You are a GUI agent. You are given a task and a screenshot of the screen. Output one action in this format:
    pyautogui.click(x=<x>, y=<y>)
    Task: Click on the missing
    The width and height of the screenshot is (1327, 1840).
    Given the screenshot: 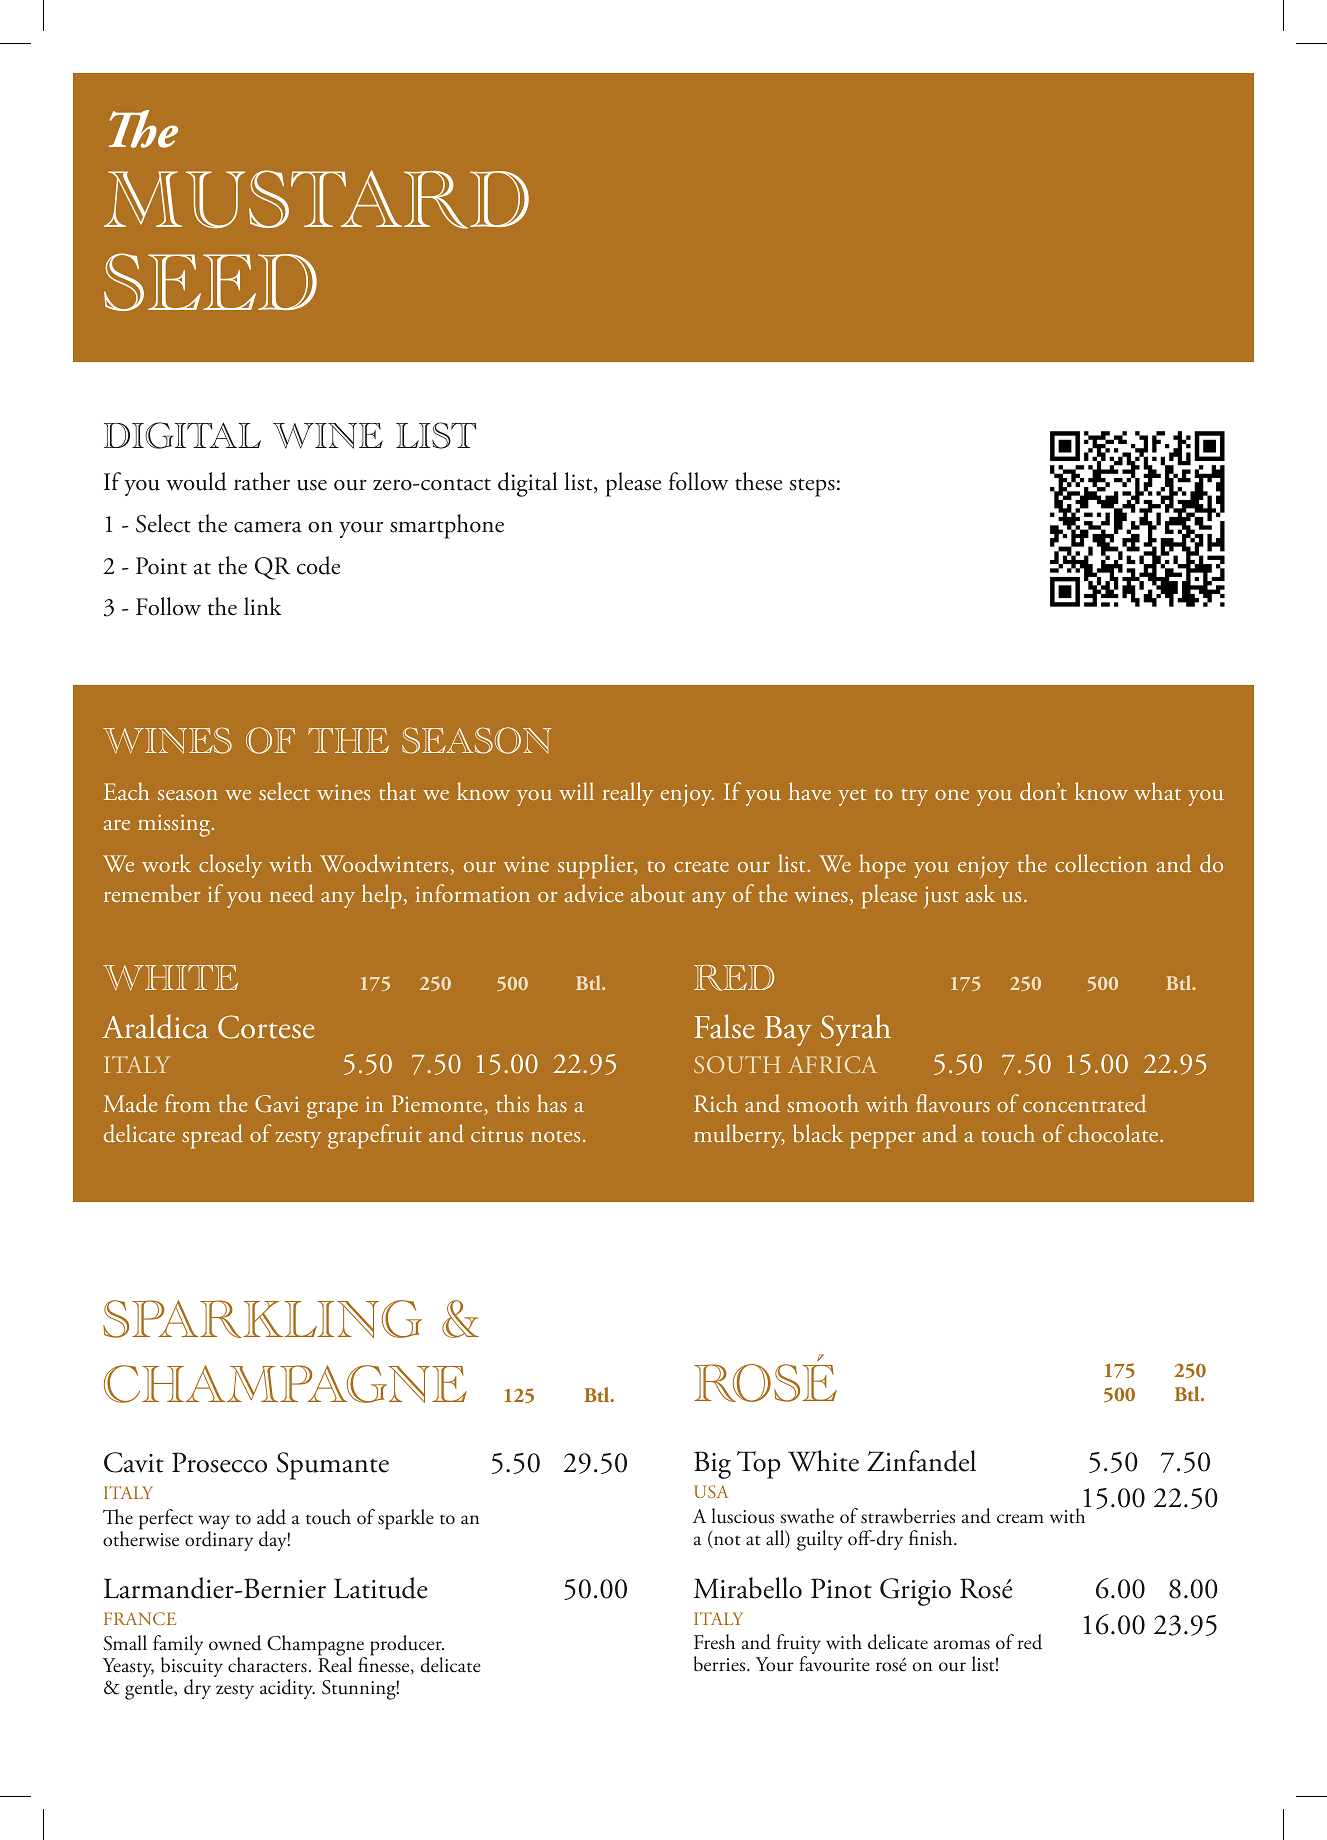 What is the action you would take?
    pyautogui.click(x=175, y=825)
